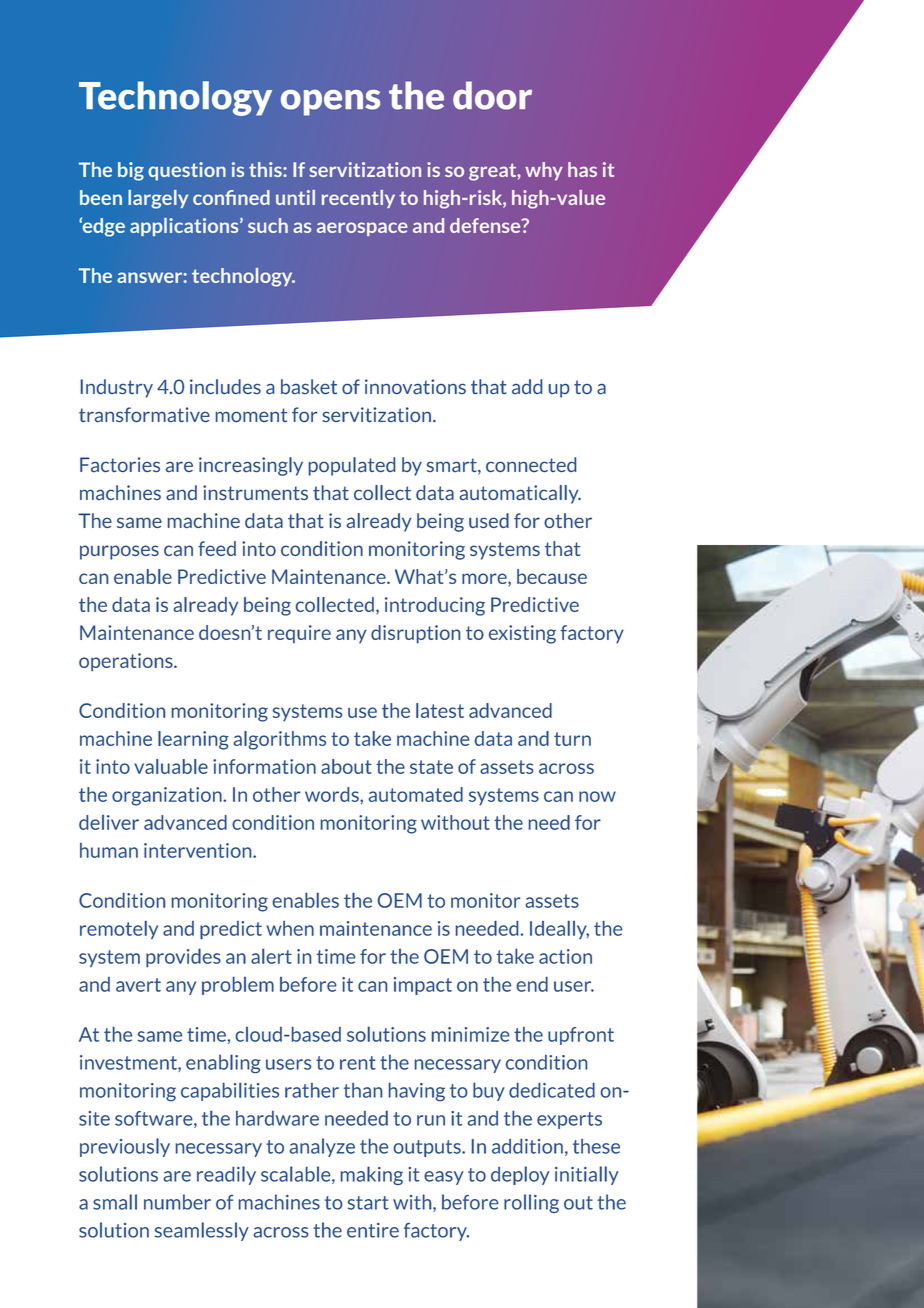  What do you see at coordinates (522, 634) in the document?
I see `existing` at bounding box center [522, 634].
